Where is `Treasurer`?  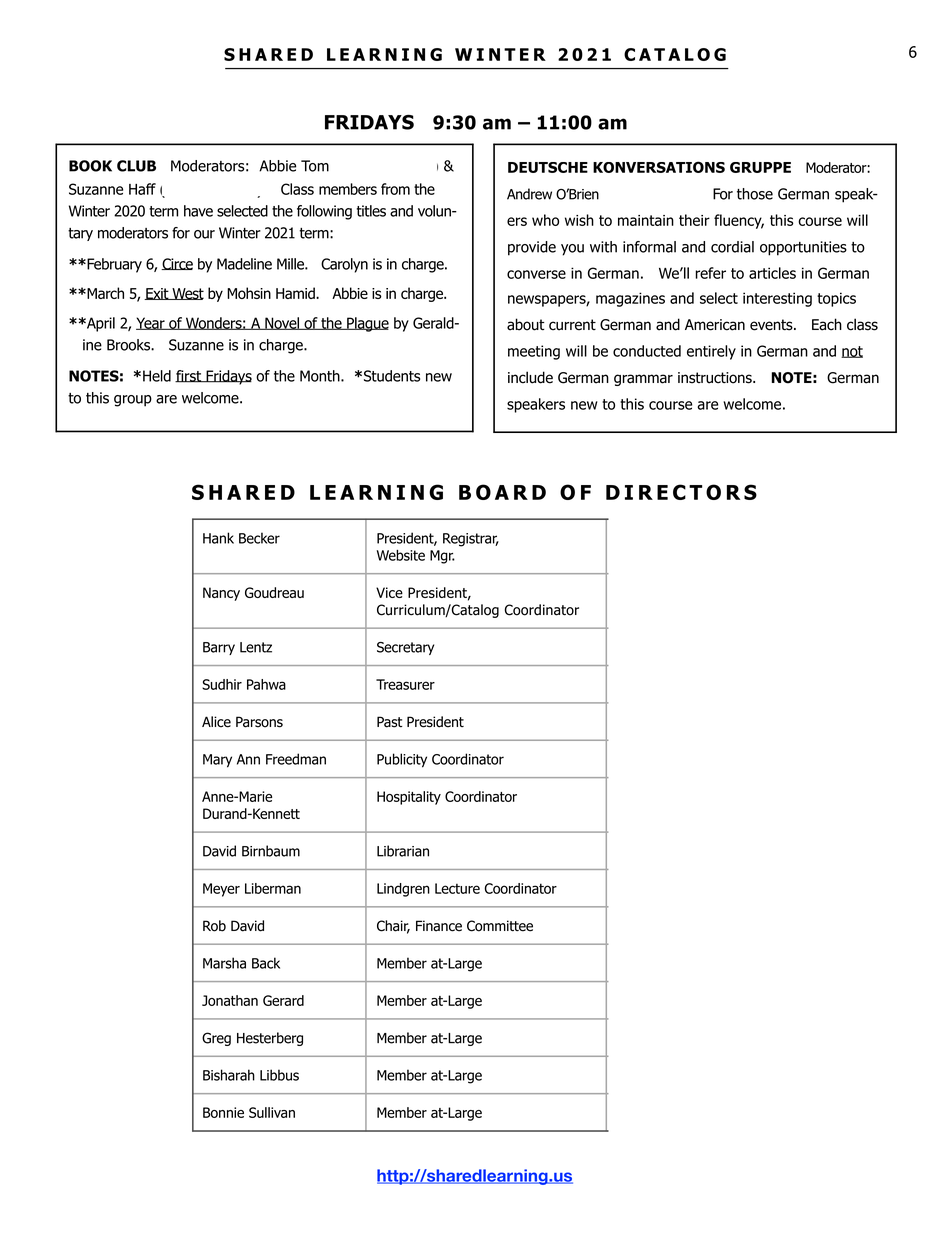
Treasurer is located at coordinates (405, 684).
